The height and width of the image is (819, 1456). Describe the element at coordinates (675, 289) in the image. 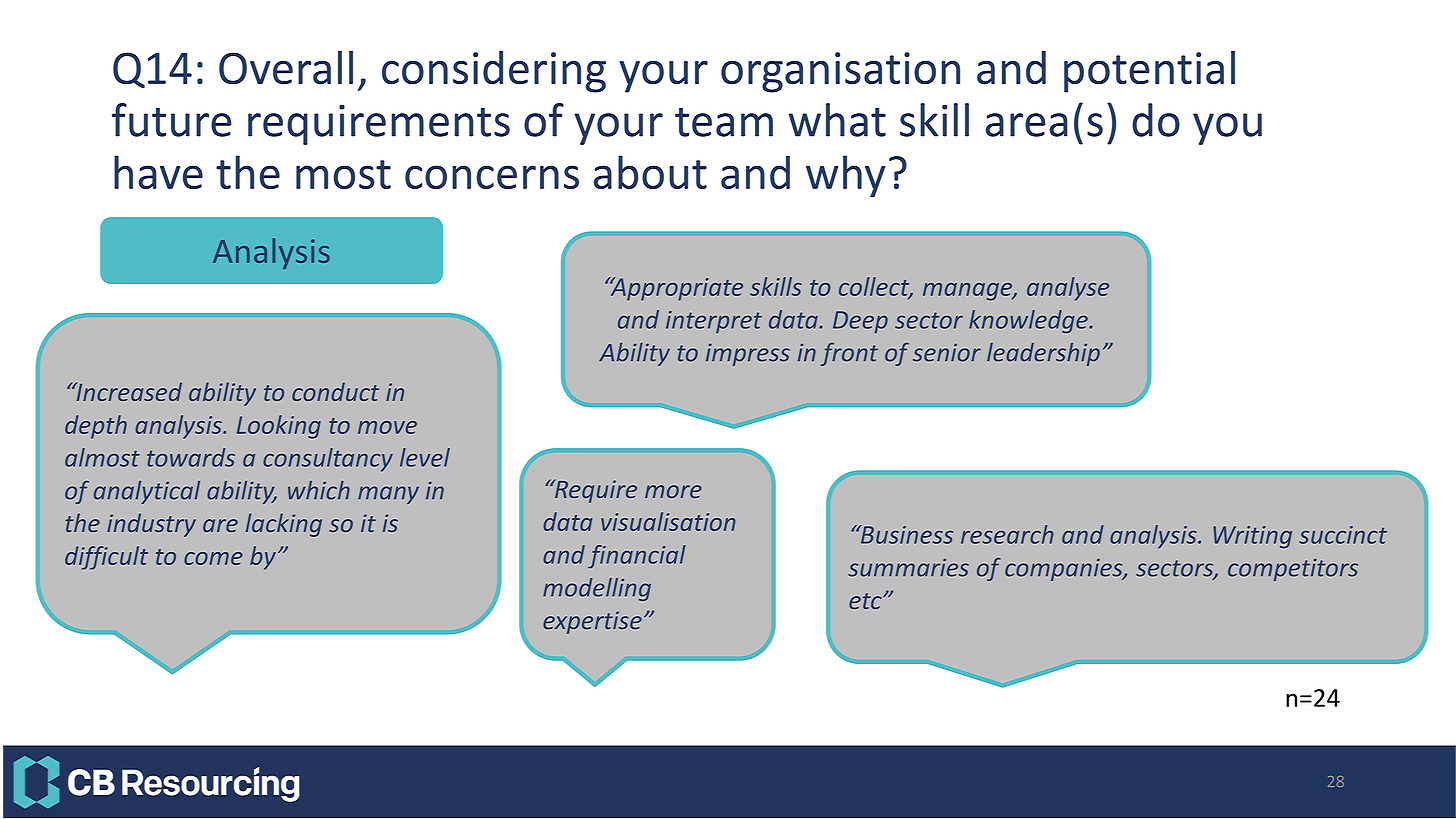

I see `Appropriate` at that location.
